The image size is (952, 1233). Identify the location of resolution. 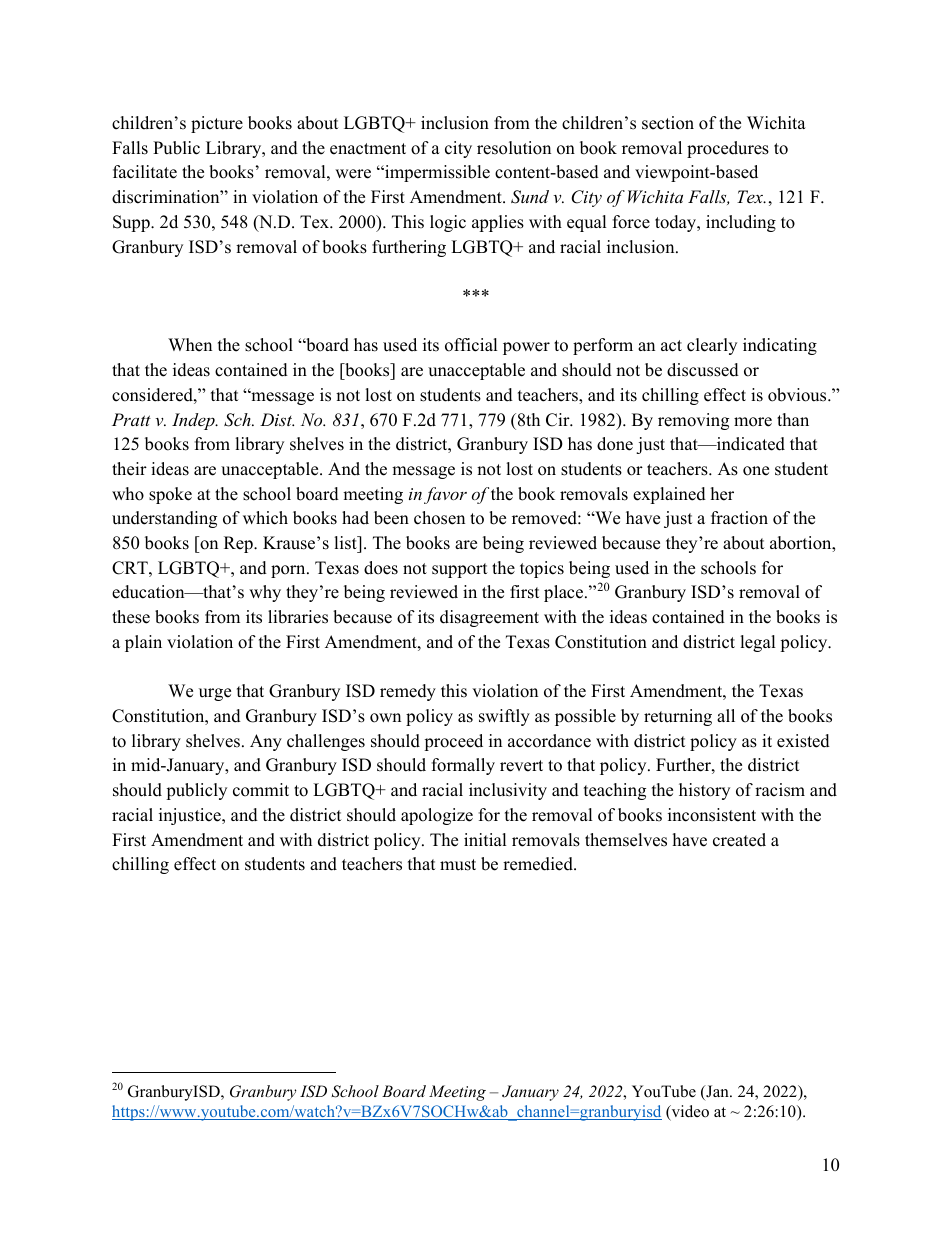
(514, 148).
